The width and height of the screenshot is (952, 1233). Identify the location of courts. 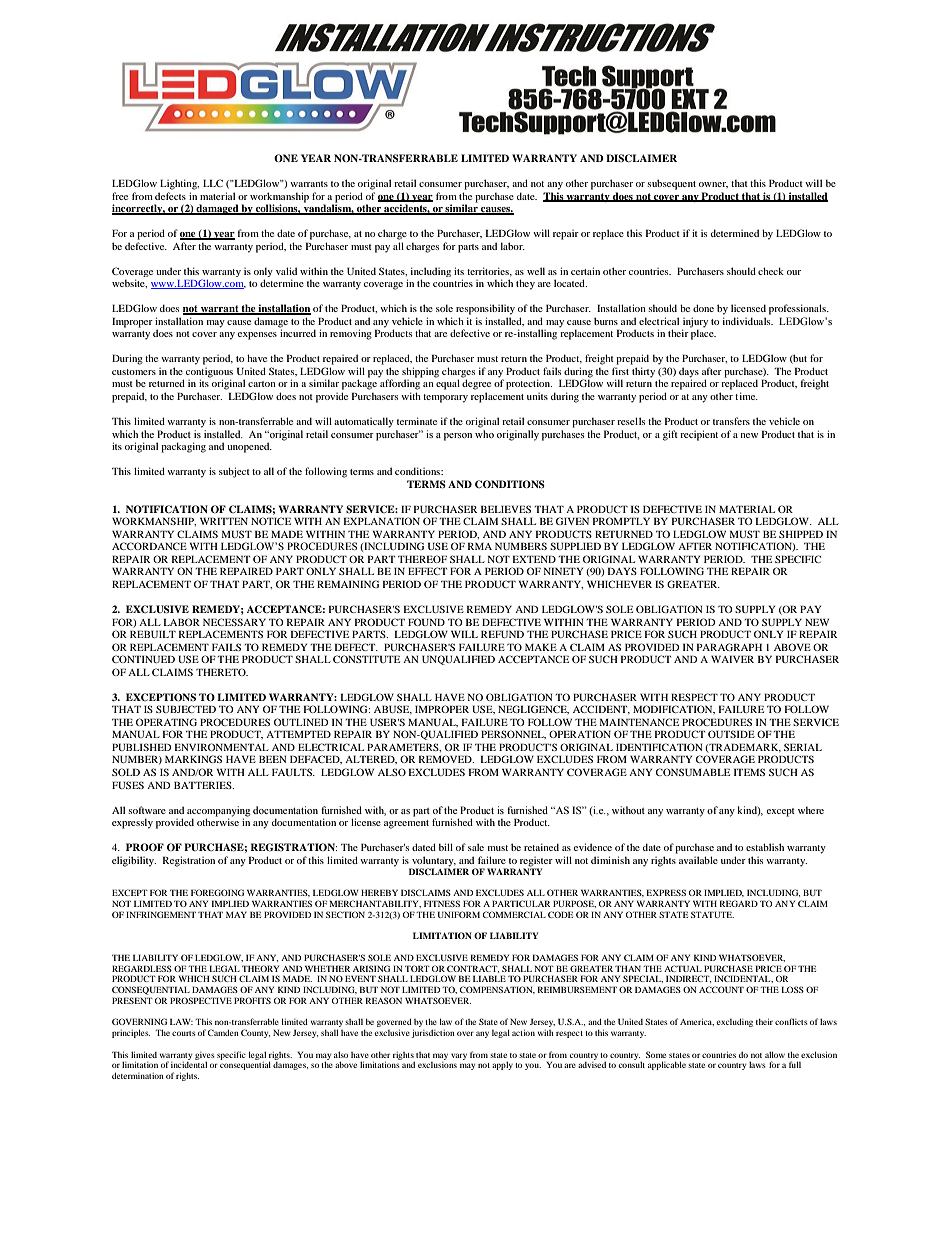
(184, 1033).
